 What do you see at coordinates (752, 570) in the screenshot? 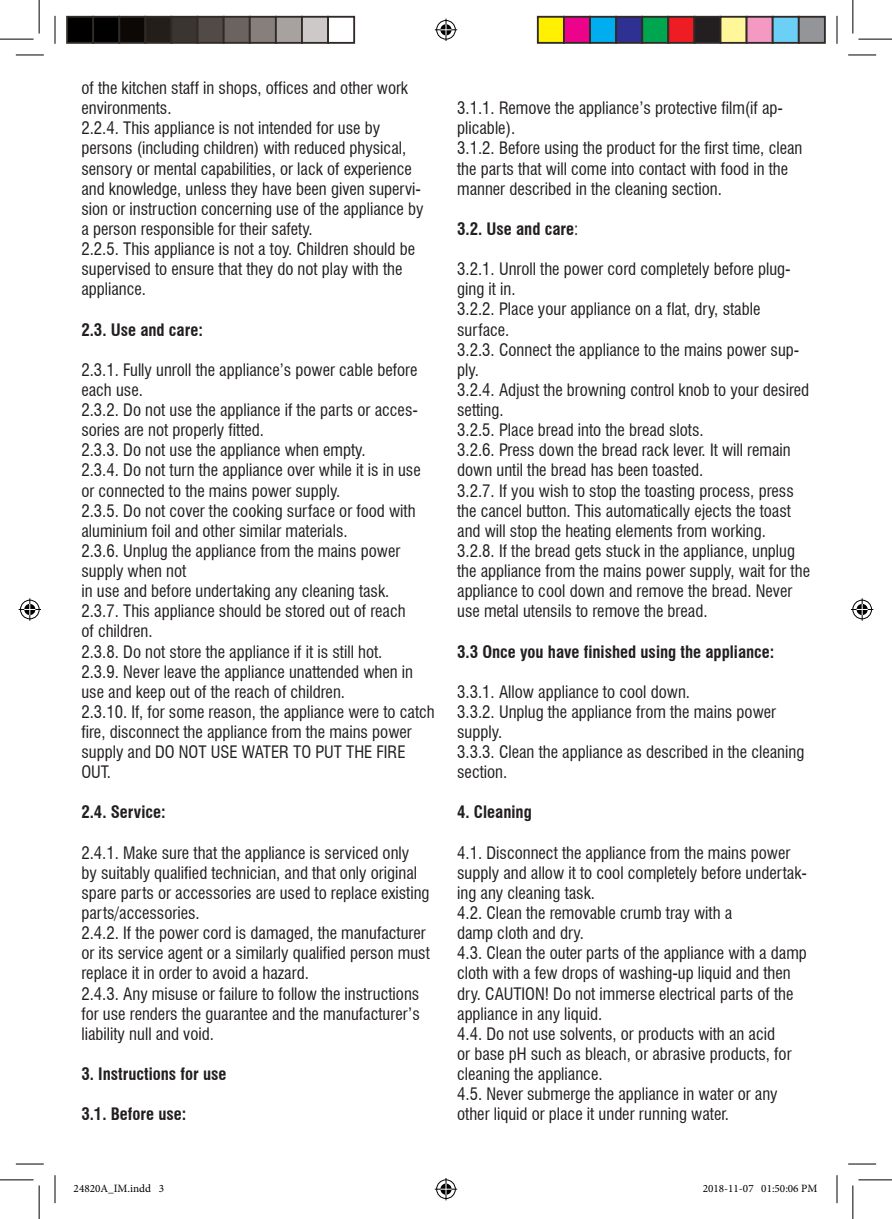
I see `wait` at bounding box center [752, 570].
